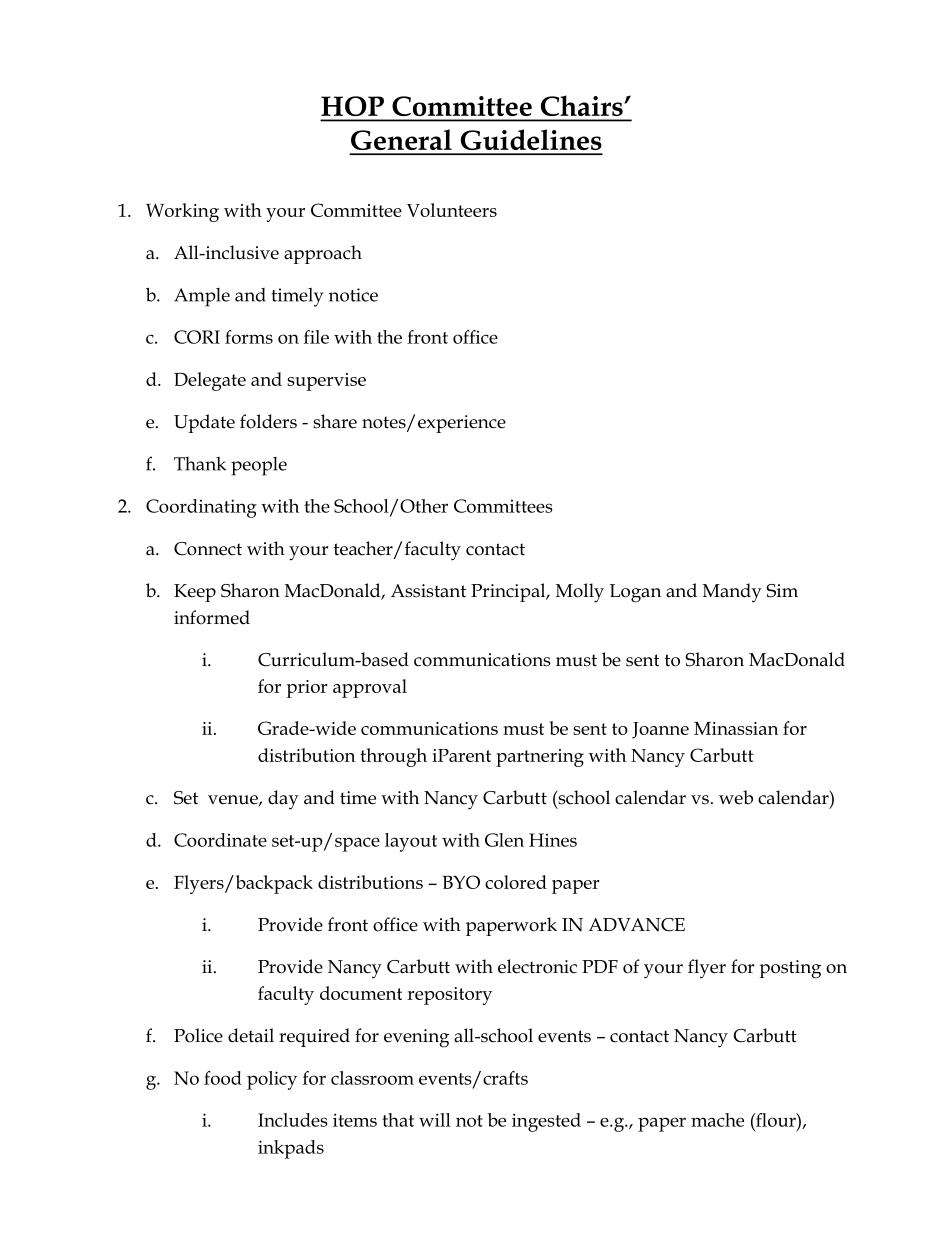 Image resolution: width=952 pixels, height=1233 pixels. I want to click on Guidelines, so click(531, 139).
